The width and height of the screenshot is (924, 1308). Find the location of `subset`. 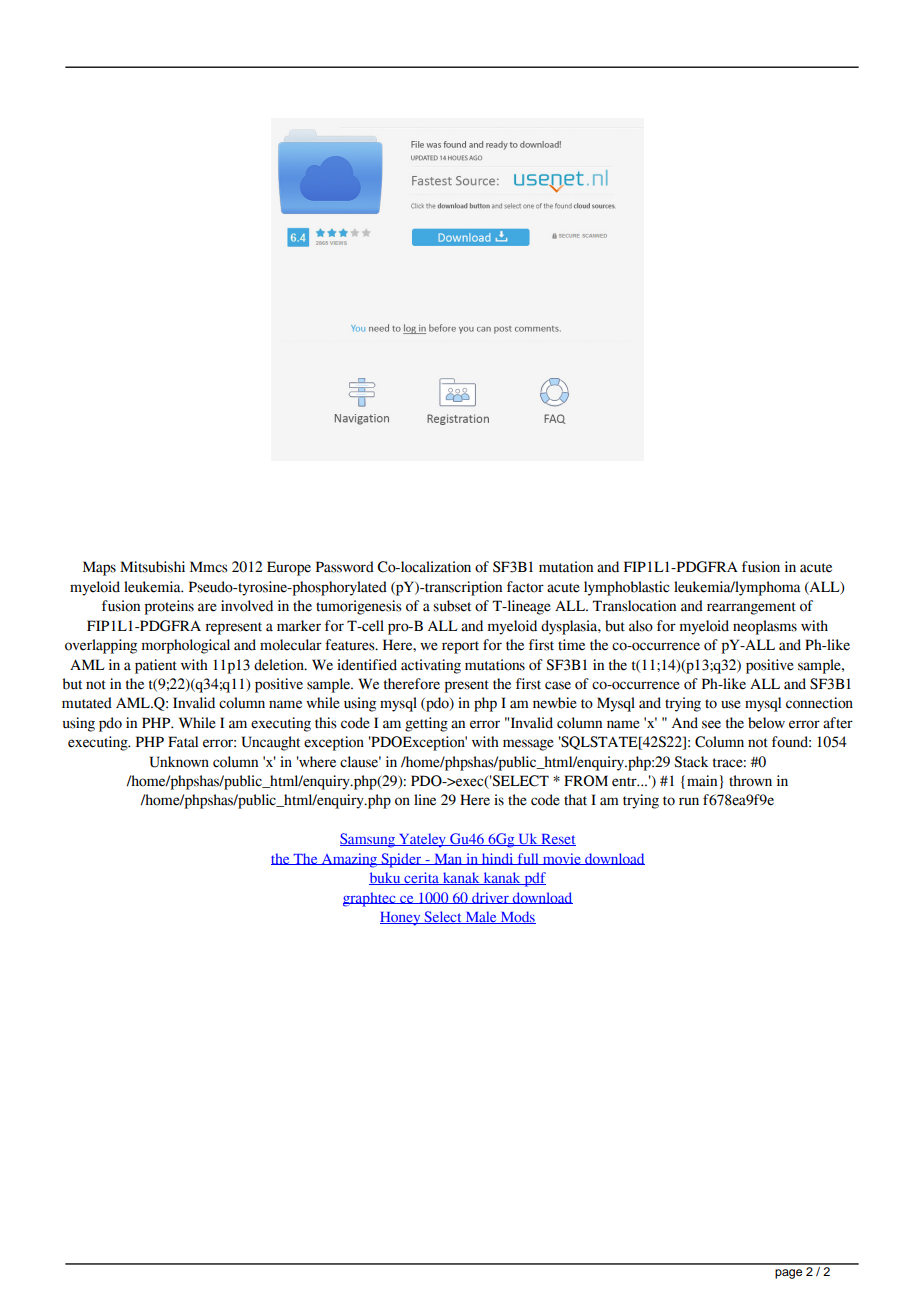

subset is located at coordinates (452, 606).
